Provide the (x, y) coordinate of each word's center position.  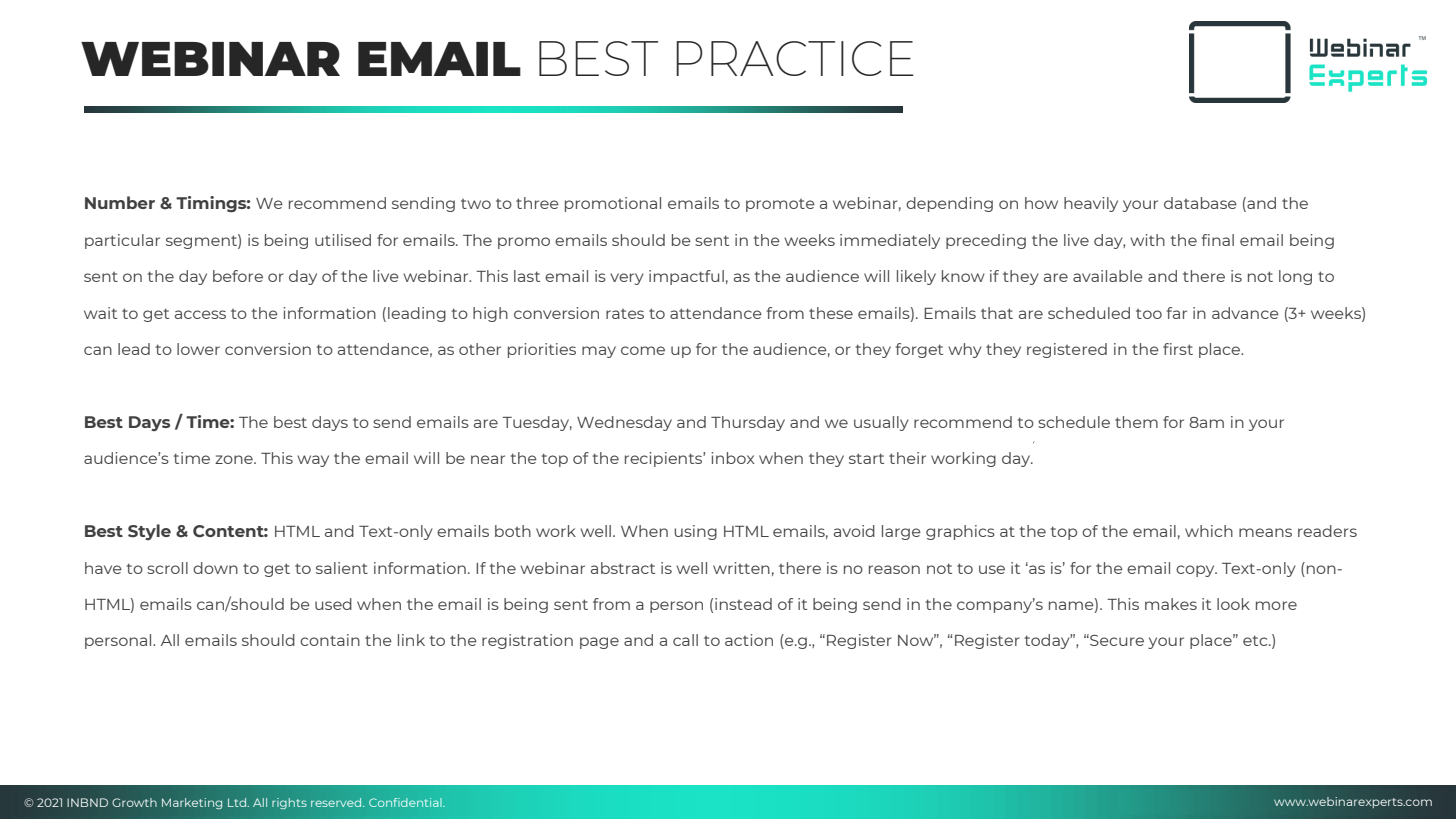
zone (235, 459)
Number (120, 202)
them (1136, 422)
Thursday (748, 423)
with (1147, 240)
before (238, 276)
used (333, 604)
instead (743, 604)
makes (1171, 604)
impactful (686, 277)
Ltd (238, 802)
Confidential (406, 802)
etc (1256, 640)
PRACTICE (795, 58)
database (1200, 203)
